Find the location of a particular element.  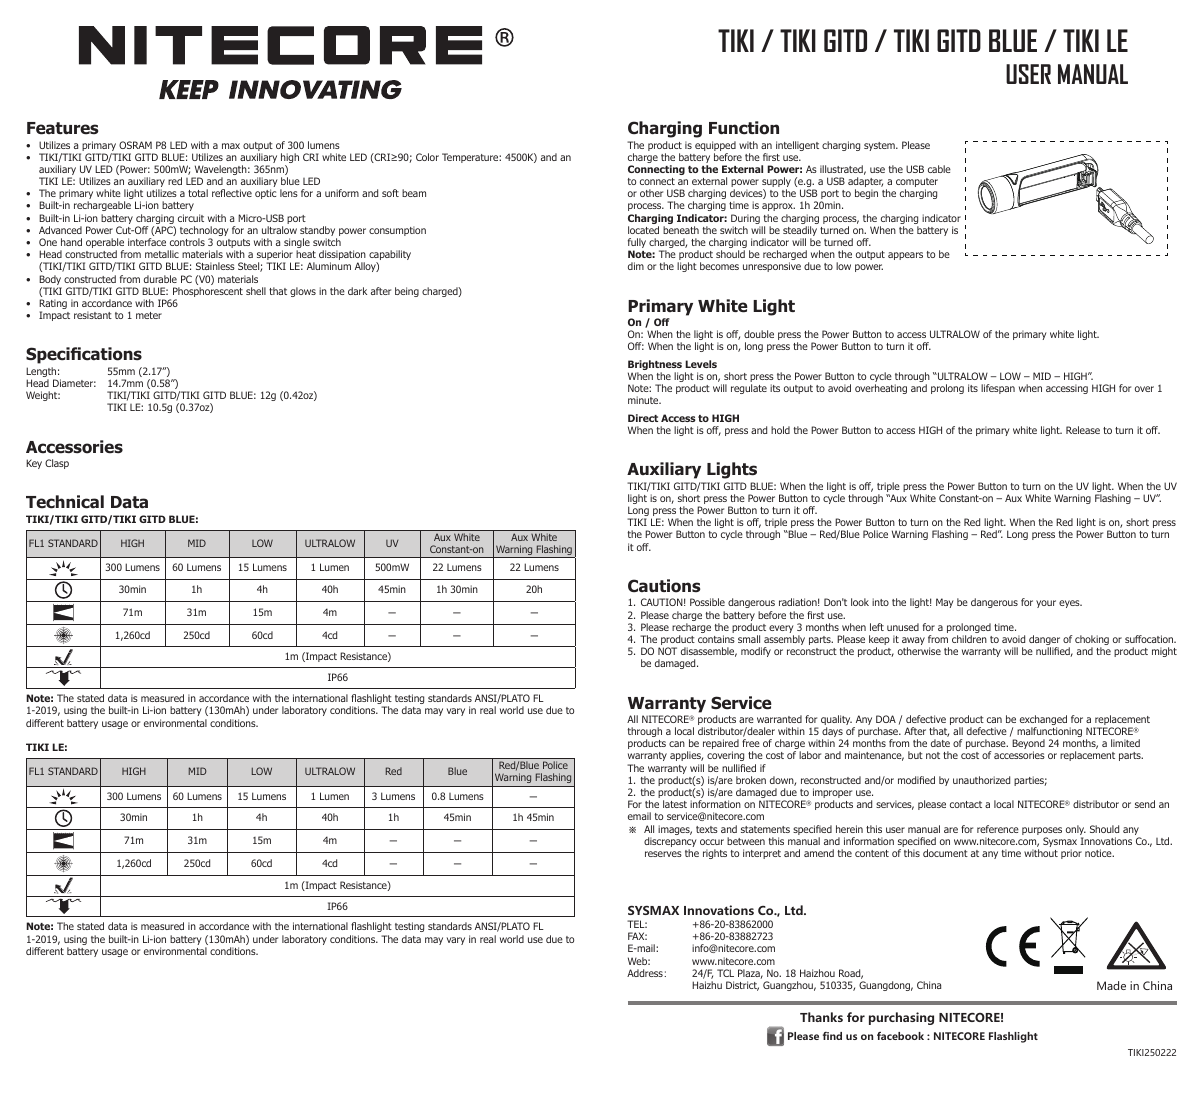

equipped is located at coordinates (715, 147).
